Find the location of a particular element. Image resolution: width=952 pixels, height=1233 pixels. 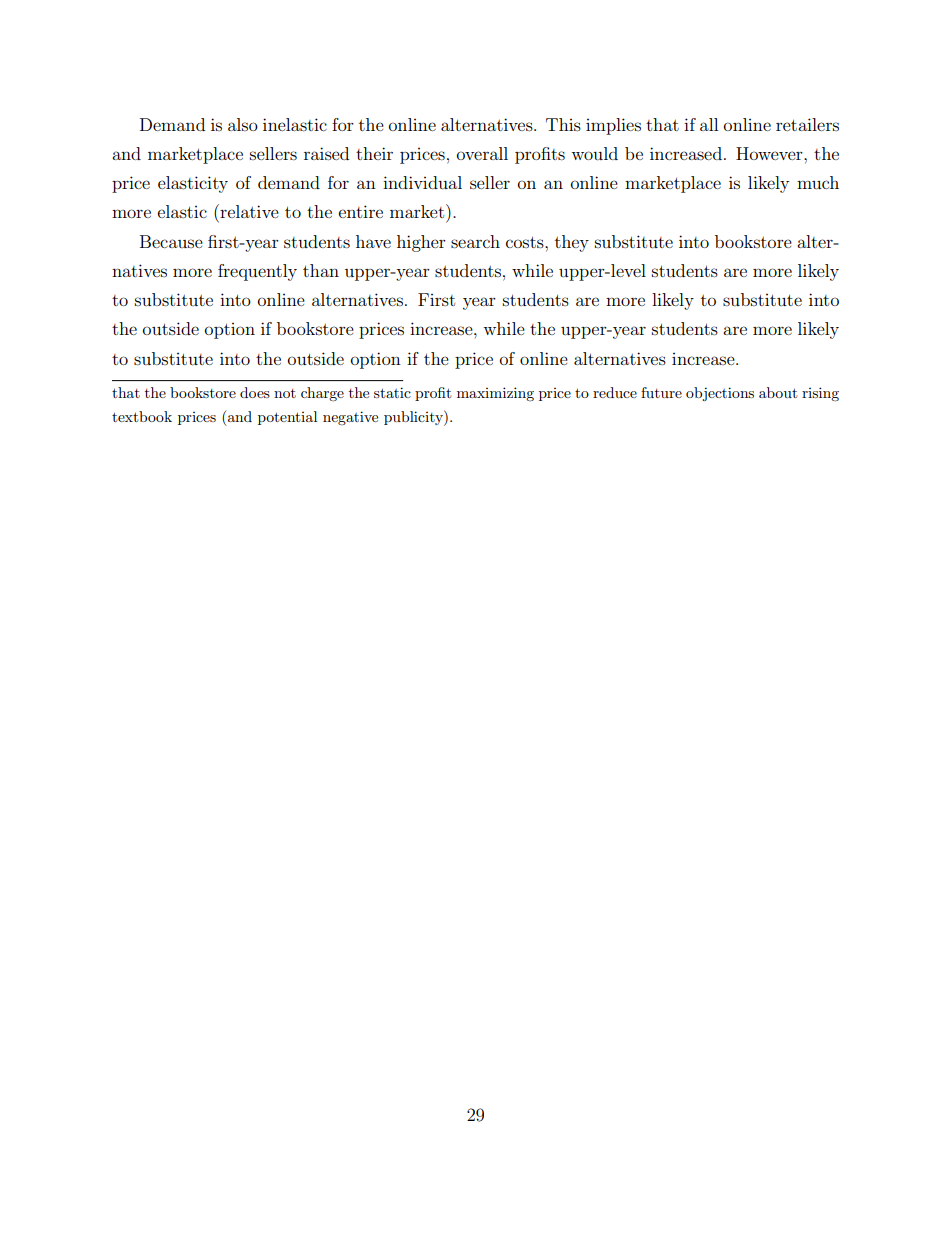

This is located at coordinates (563, 124).
